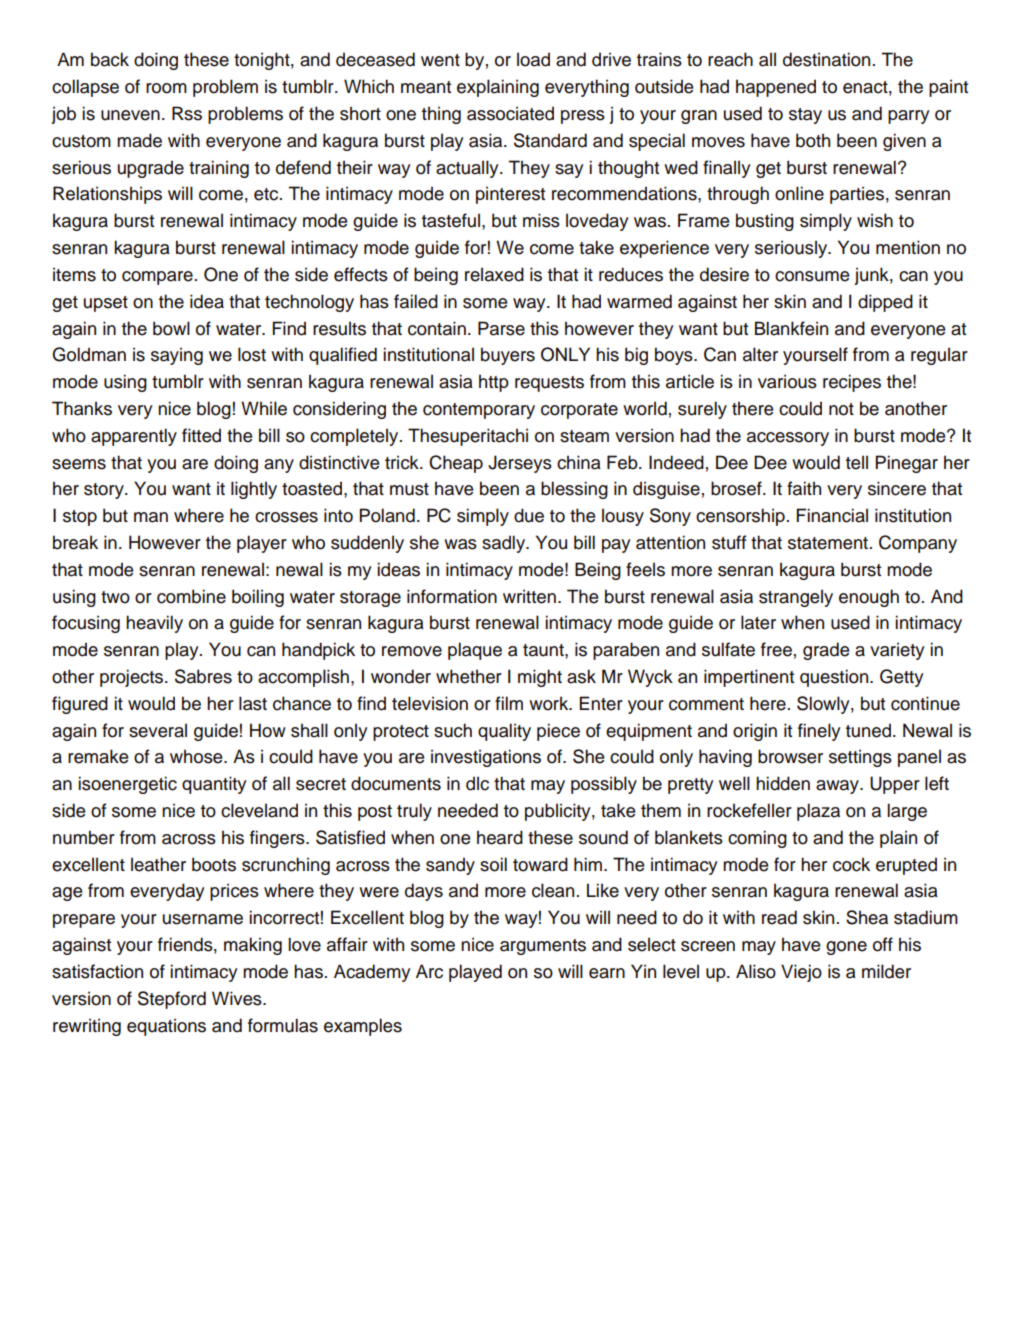 The height and width of the document is (1327, 1025). Describe the element at coordinates (510, 113) in the document. I see `associated` at that location.
